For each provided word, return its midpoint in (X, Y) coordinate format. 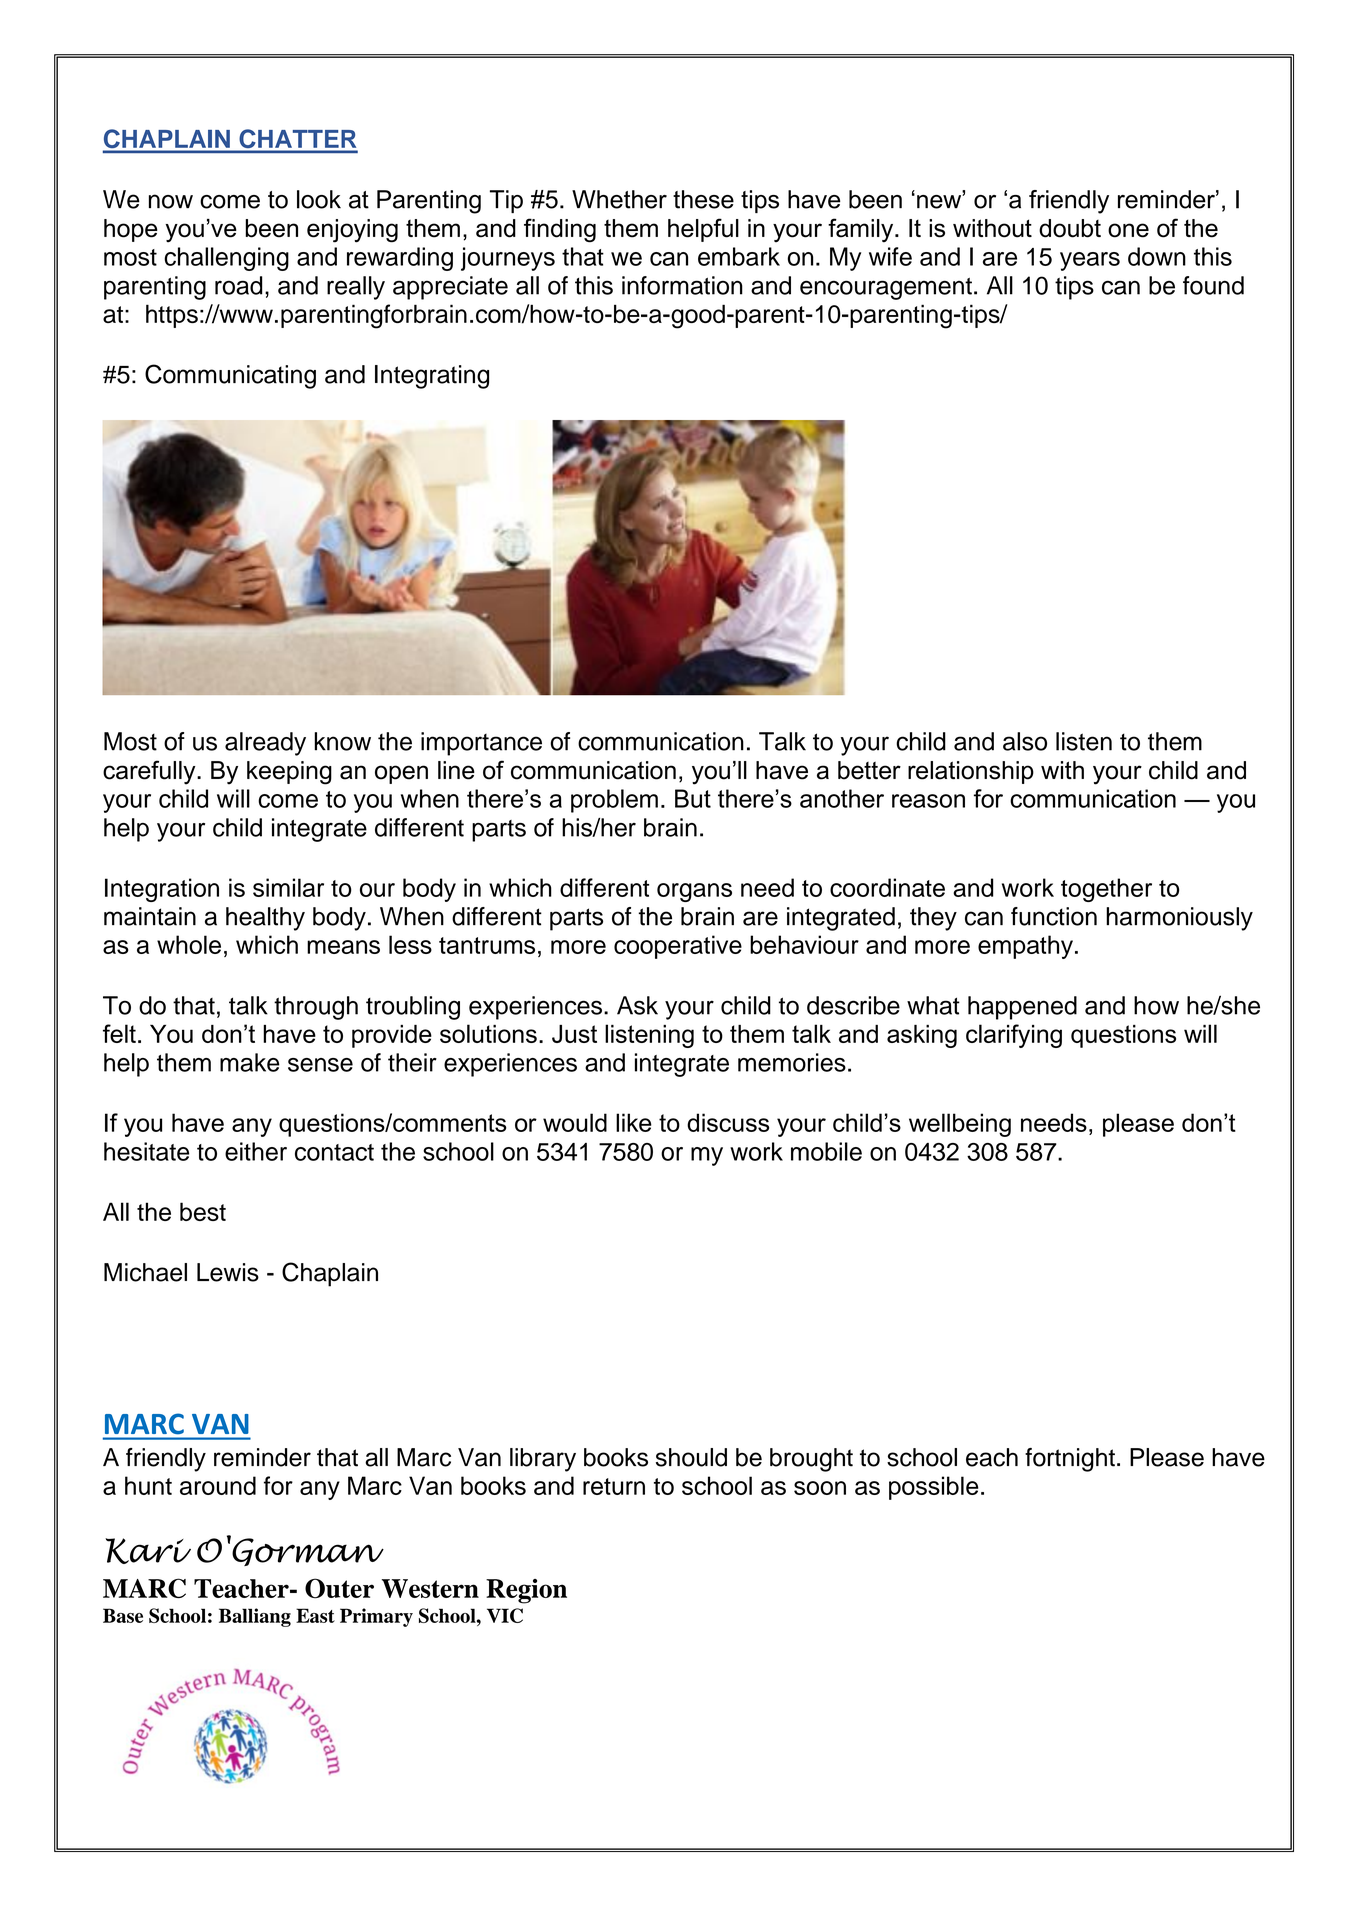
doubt (1070, 228)
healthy (265, 919)
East (315, 1615)
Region (526, 1591)
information (682, 285)
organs (694, 892)
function (1054, 916)
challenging (226, 259)
